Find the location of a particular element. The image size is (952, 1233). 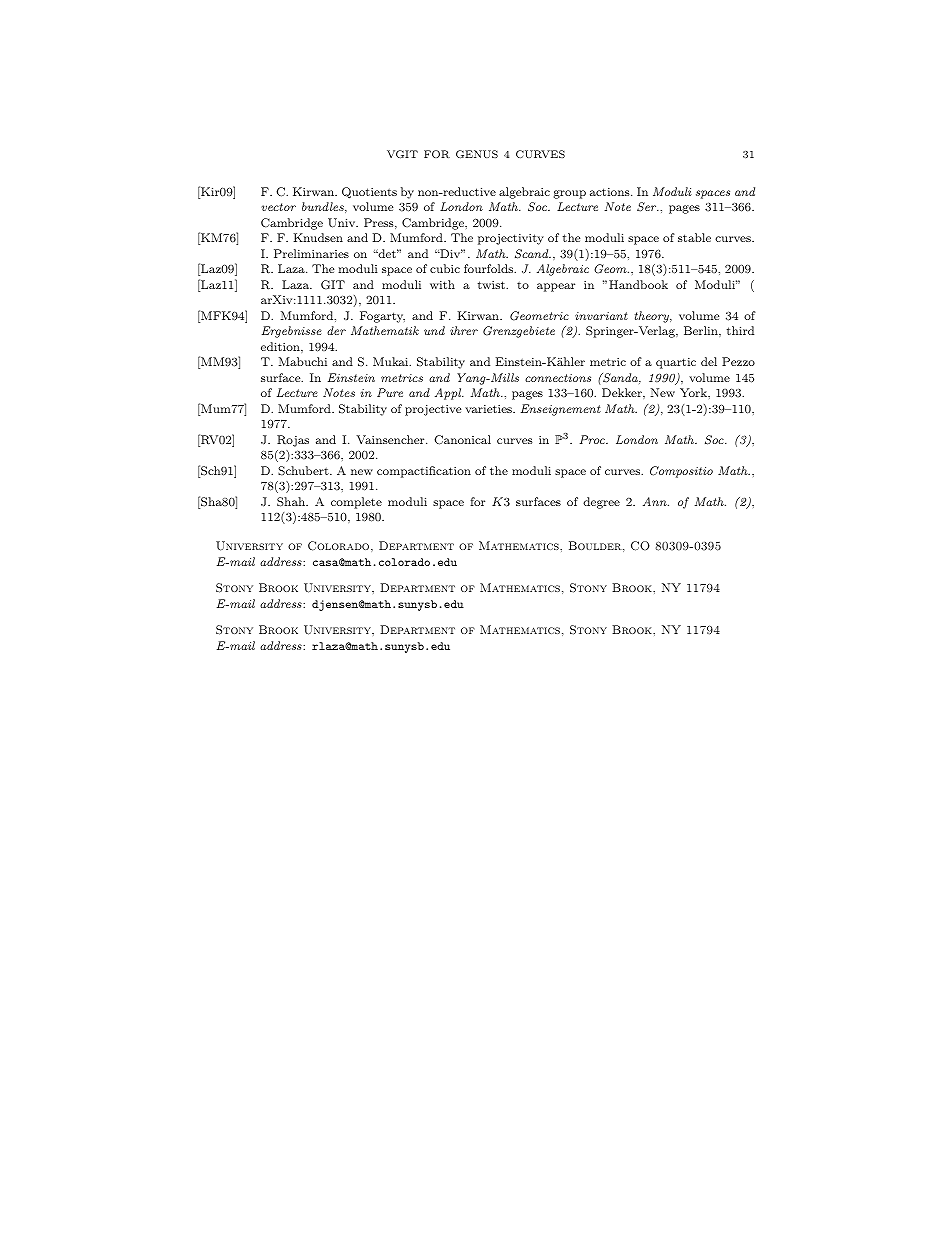

actions is located at coordinates (611, 191).
